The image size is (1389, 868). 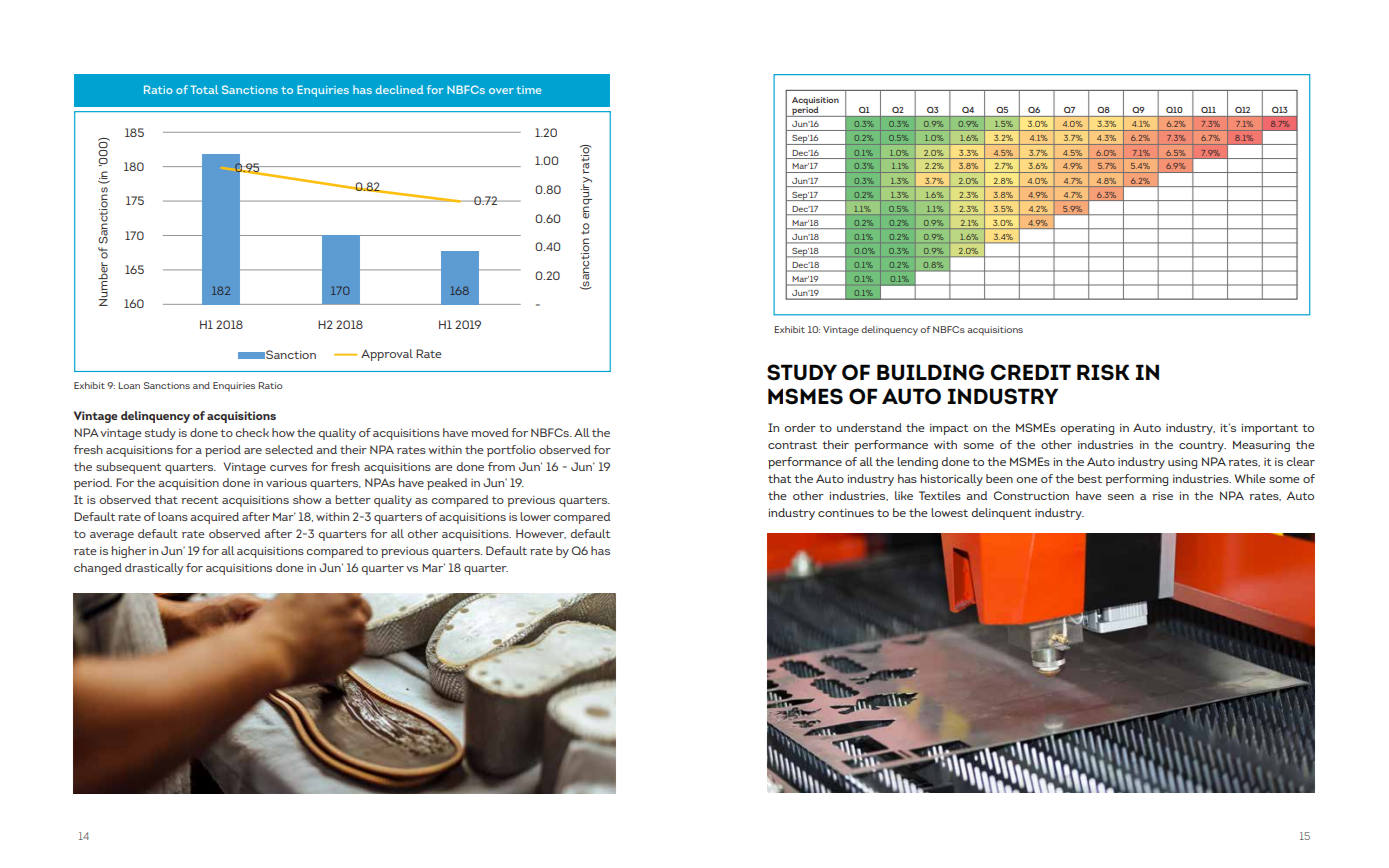 What do you see at coordinates (541, 534) in the screenshot?
I see `However` at bounding box center [541, 534].
